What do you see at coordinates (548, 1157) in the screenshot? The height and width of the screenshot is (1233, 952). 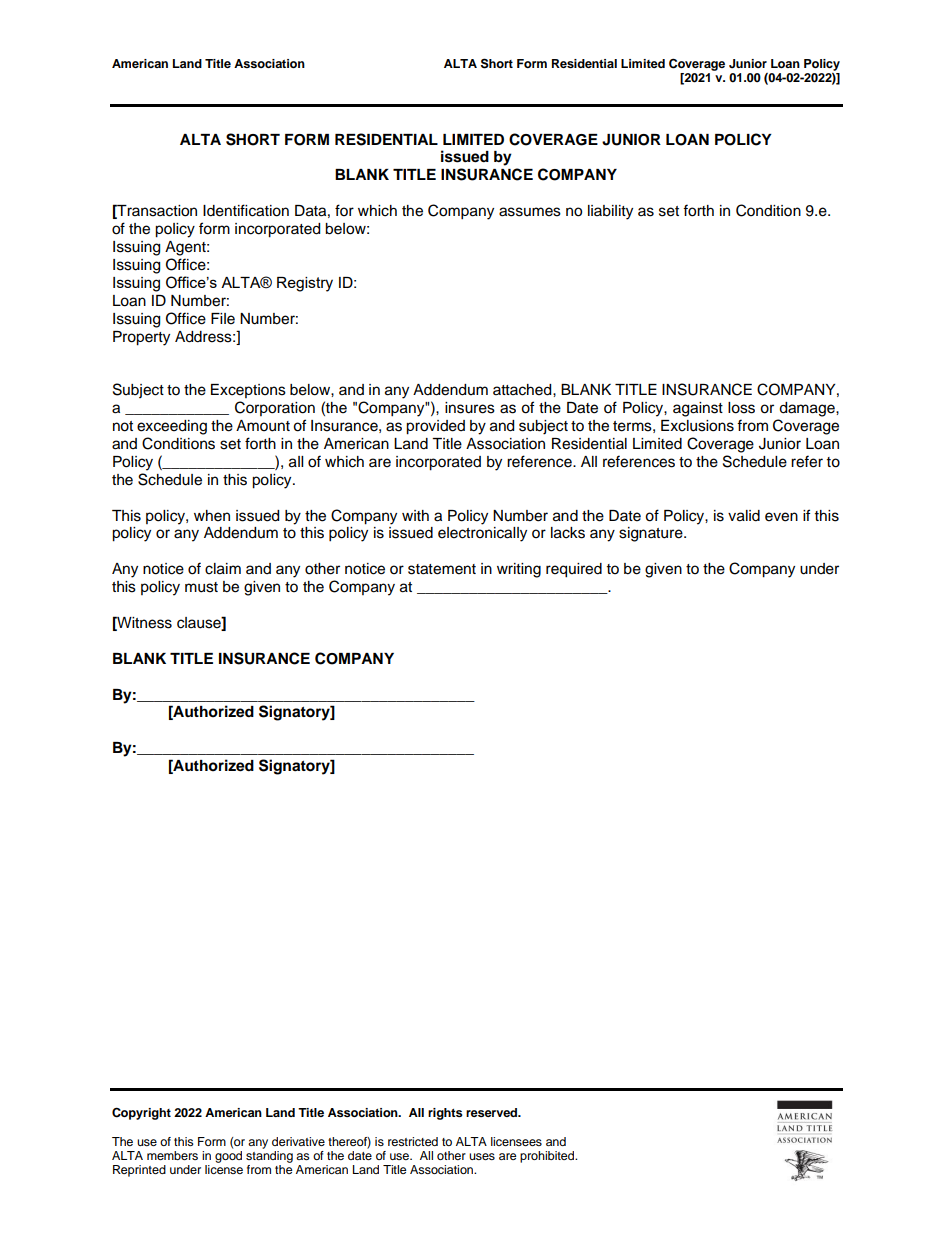 I see `prohibited` at bounding box center [548, 1157].
